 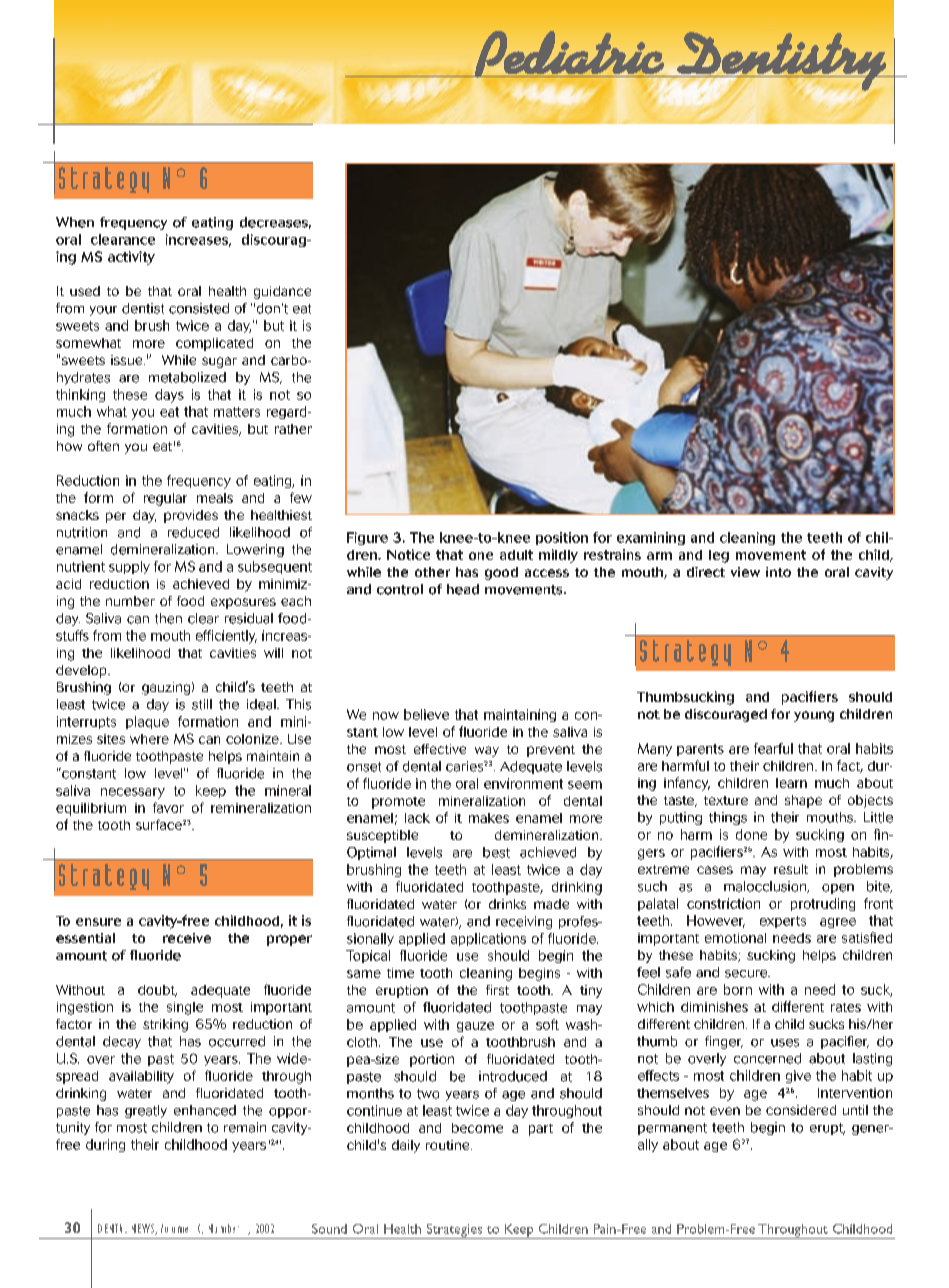 What do you see at coordinates (282, 292) in the document?
I see `guidance` at bounding box center [282, 292].
